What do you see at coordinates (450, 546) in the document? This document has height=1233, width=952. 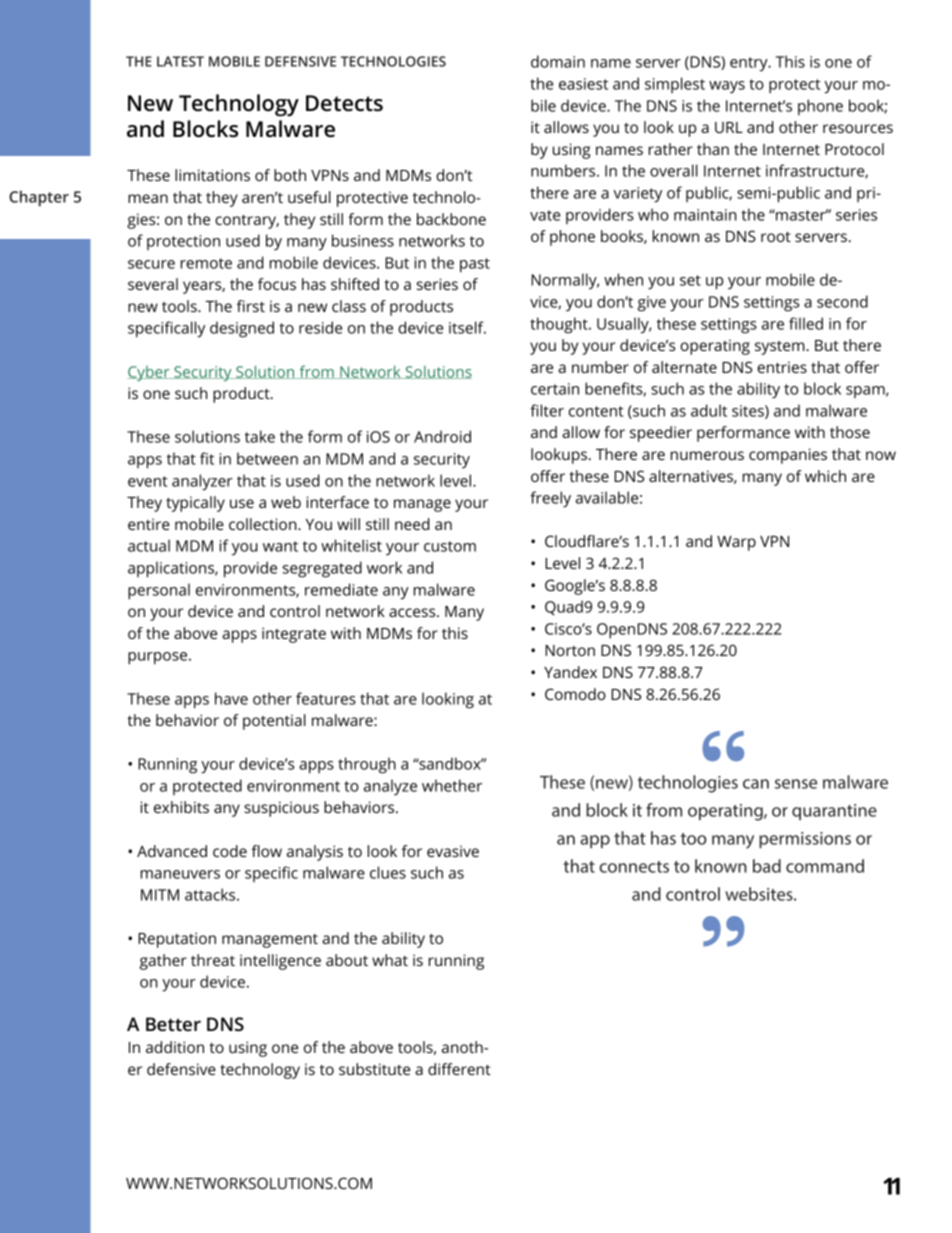 I see `custom` at bounding box center [450, 546].
